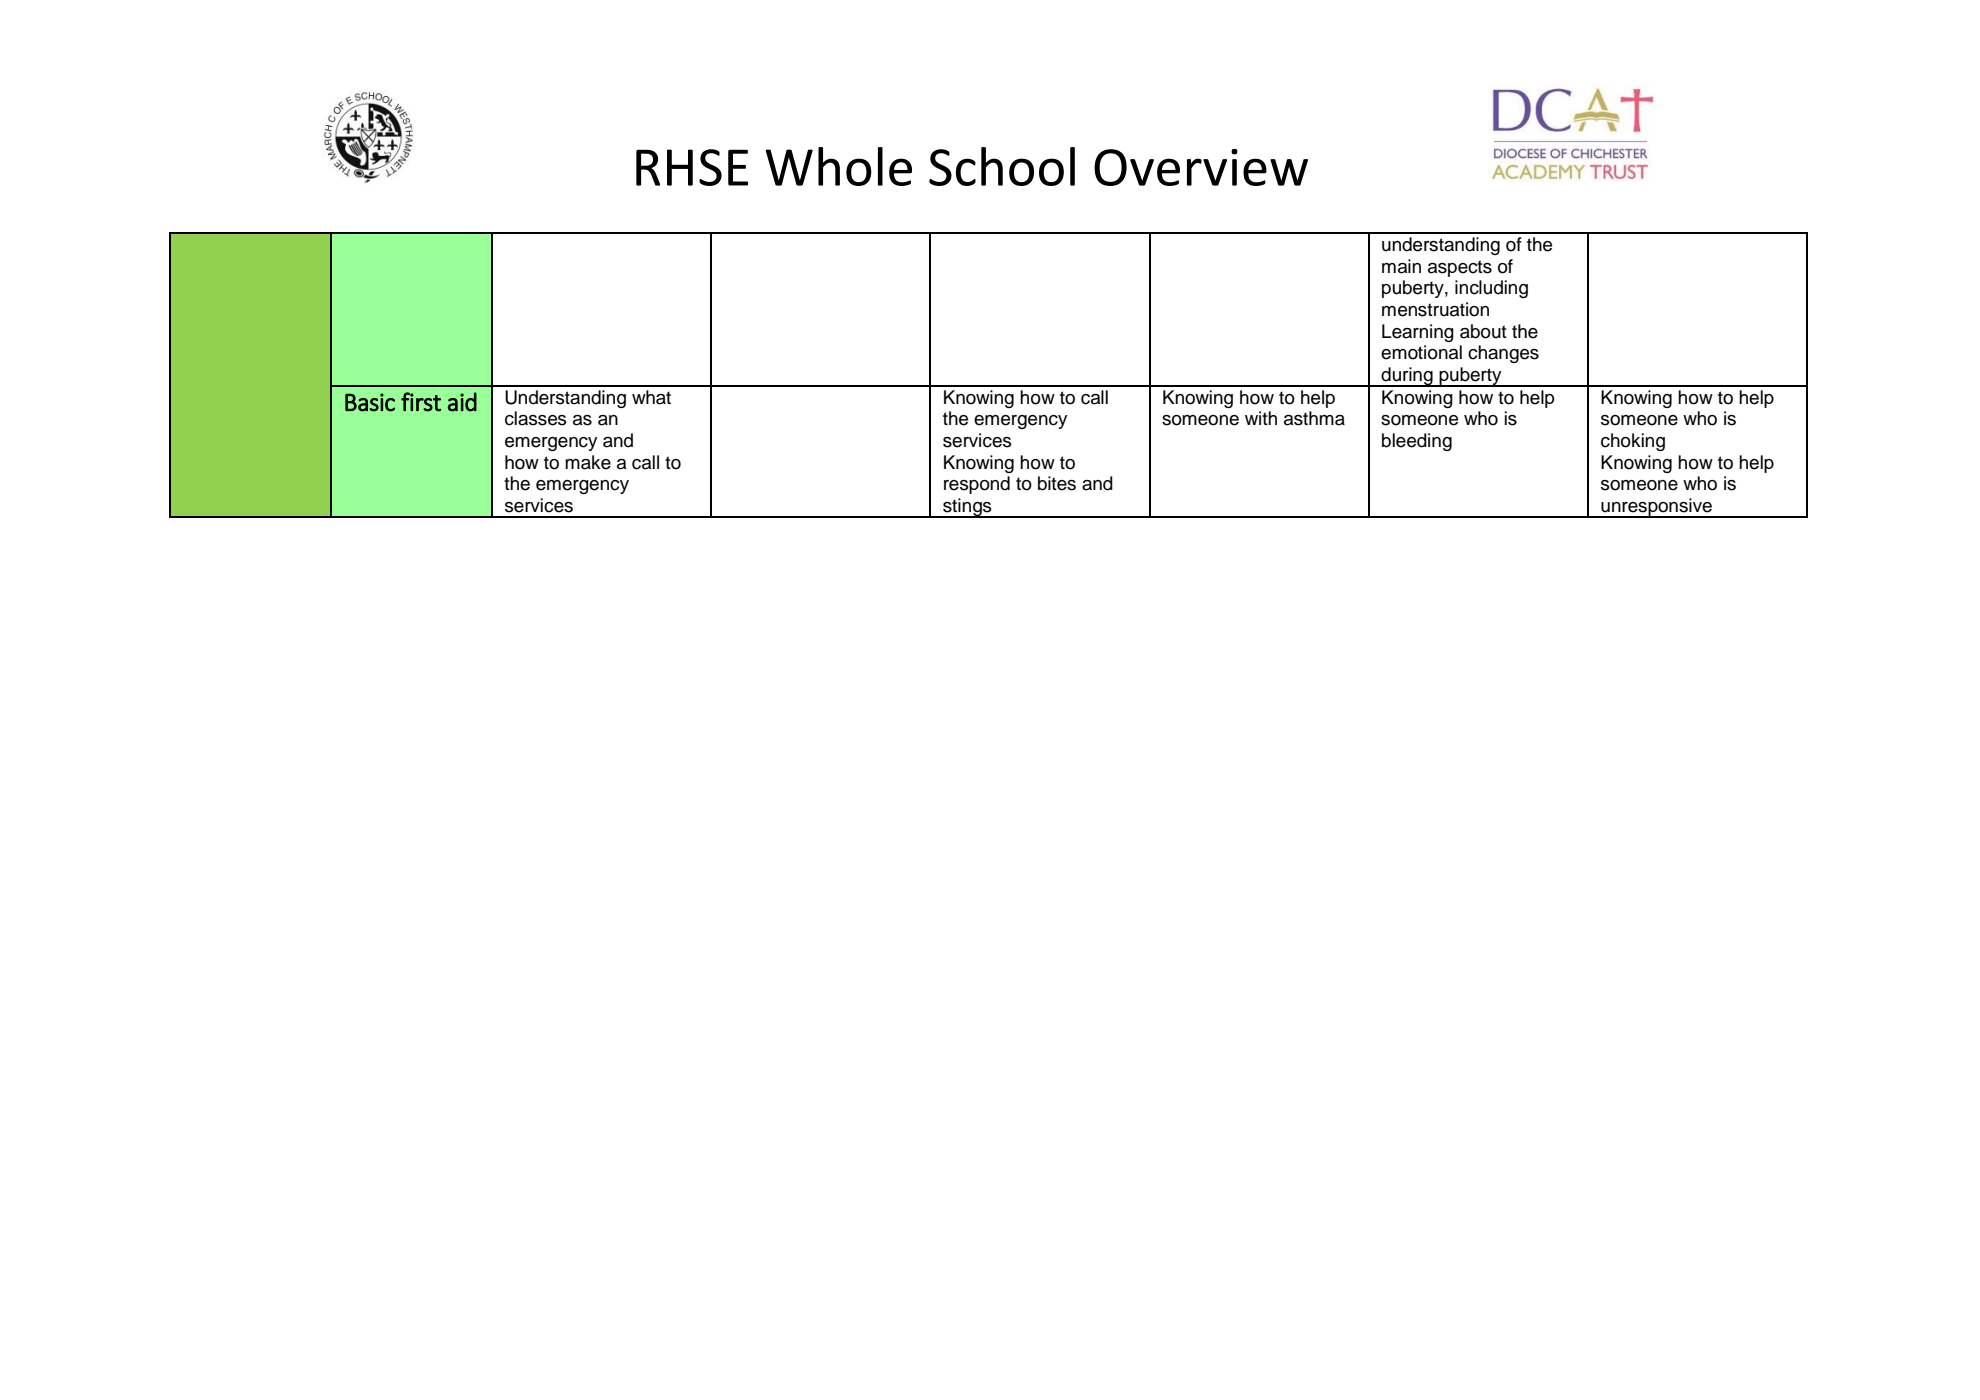  What do you see at coordinates (838, 166) in the screenshot?
I see `Whole` at bounding box center [838, 166].
